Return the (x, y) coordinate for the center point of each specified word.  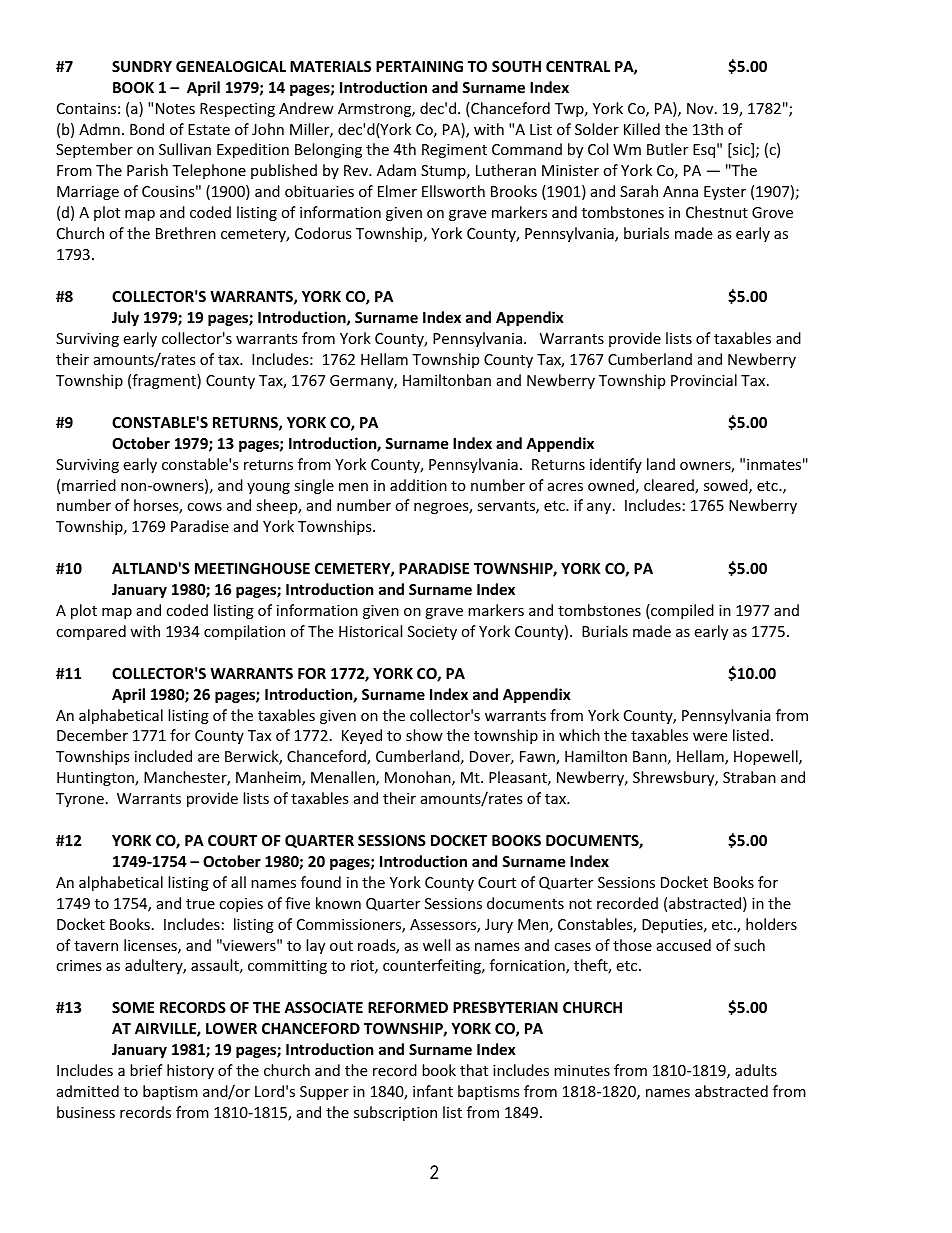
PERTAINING (419, 66)
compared (91, 632)
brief (146, 1070)
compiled (681, 611)
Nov (701, 108)
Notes (175, 108)
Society (432, 633)
